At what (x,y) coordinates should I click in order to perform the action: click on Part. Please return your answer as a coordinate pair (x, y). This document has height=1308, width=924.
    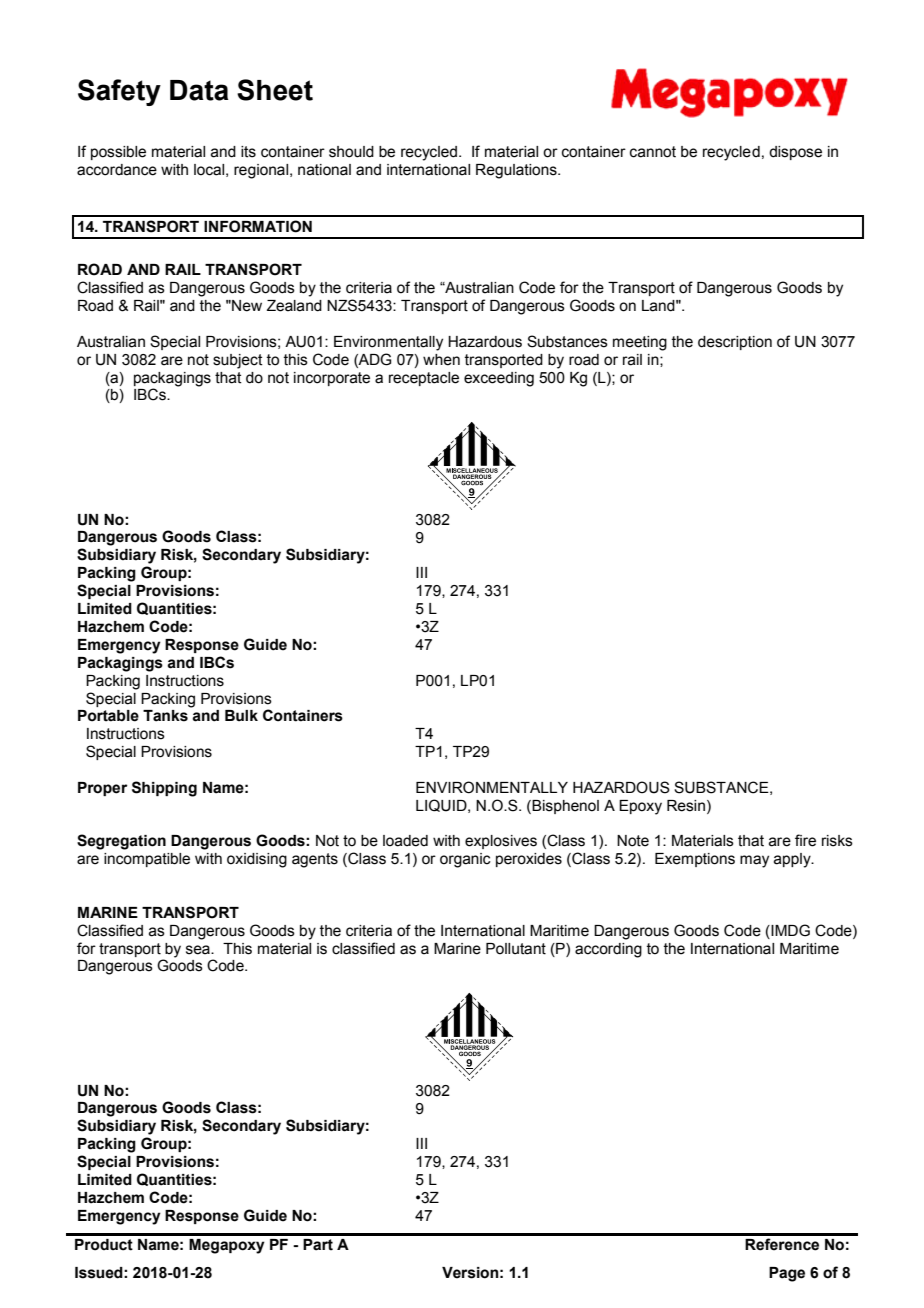
    Looking at the image, I should click on (318, 1245).
